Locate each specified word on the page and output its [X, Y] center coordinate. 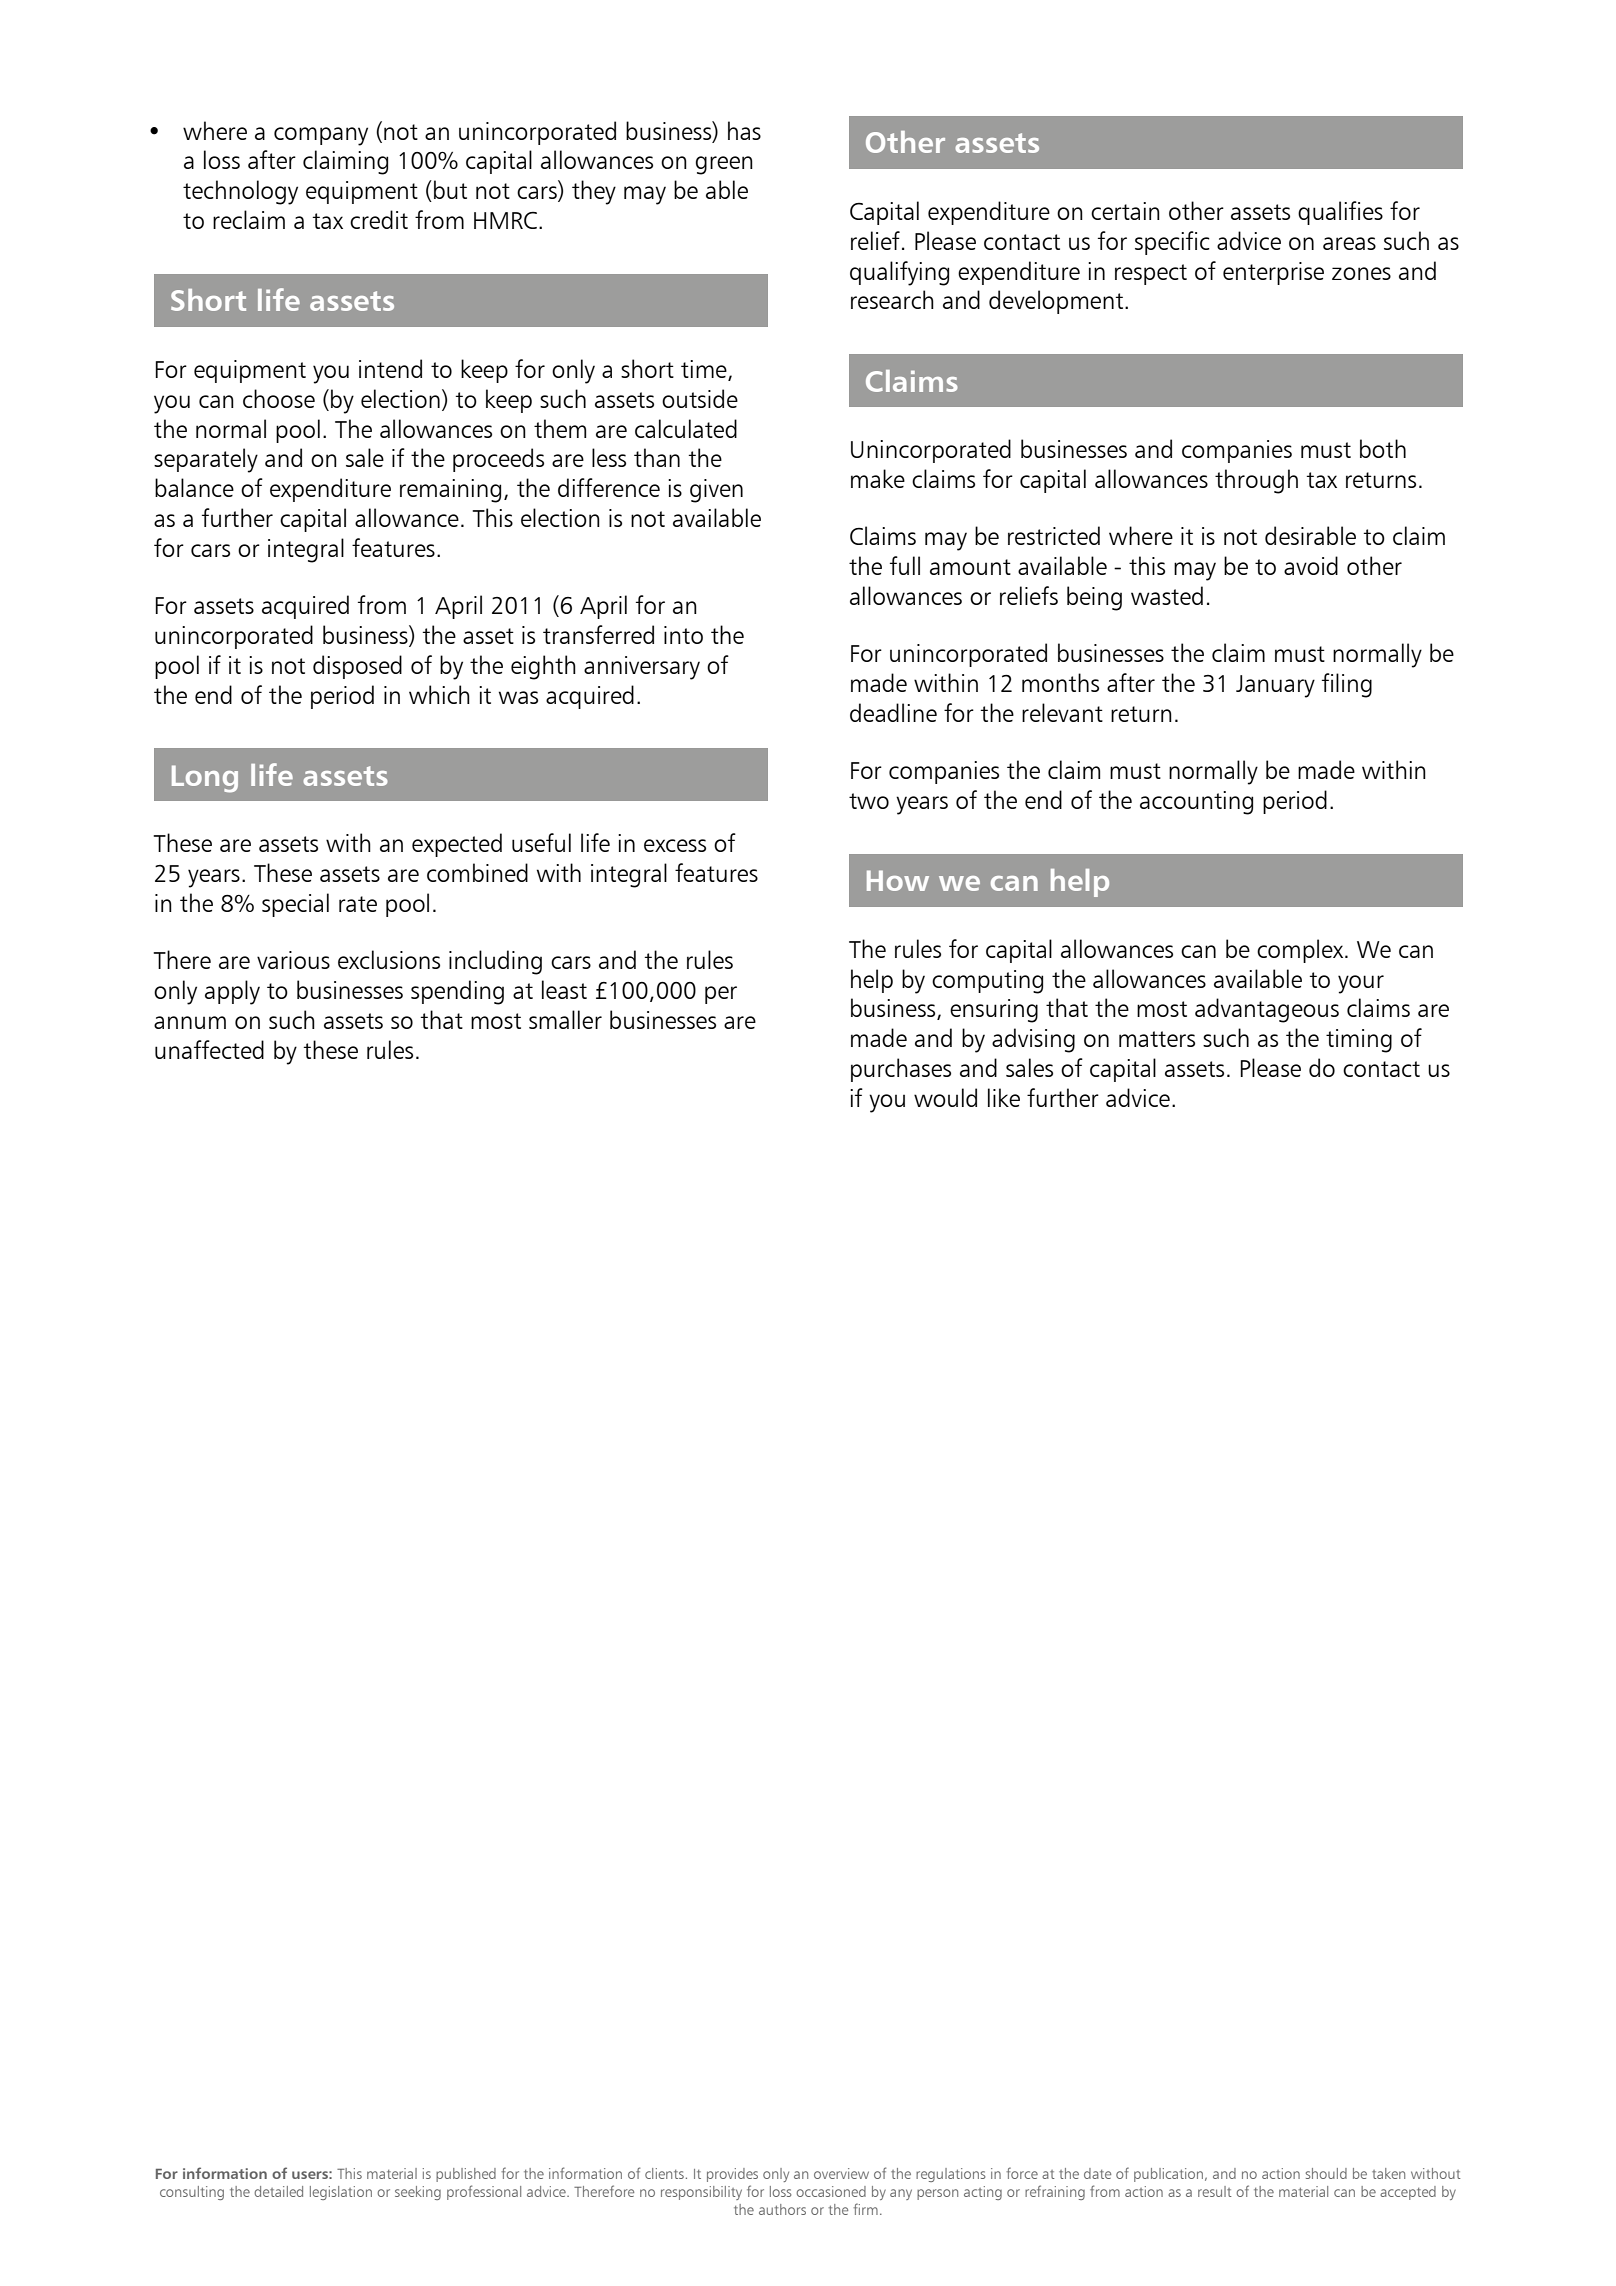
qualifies [1340, 213]
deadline [893, 712]
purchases [901, 1070]
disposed [357, 667]
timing [1359, 1041]
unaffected [209, 1049]
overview [841, 2173]
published [466, 2175]
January [1275, 686]
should [1326, 2173]
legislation [341, 2193]
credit [379, 219]
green [724, 165]
